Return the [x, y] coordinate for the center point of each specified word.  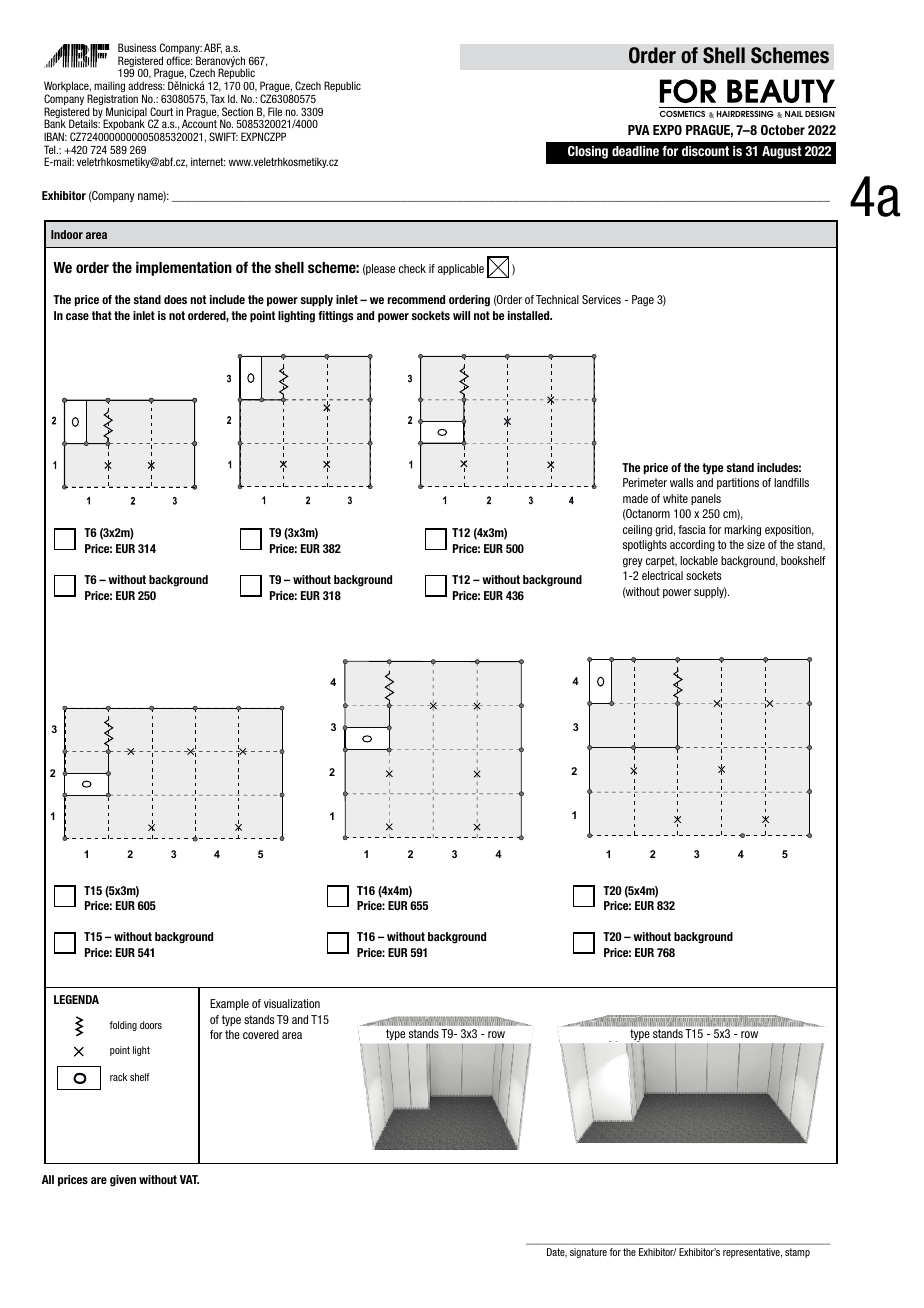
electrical [662, 575]
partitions [738, 483]
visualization [292, 1003]
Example [229, 1004]
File [275, 111]
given [123, 1181]
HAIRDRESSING [745, 114]
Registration [112, 101]
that [102, 315]
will [461, 315]
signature [588, 1253]
